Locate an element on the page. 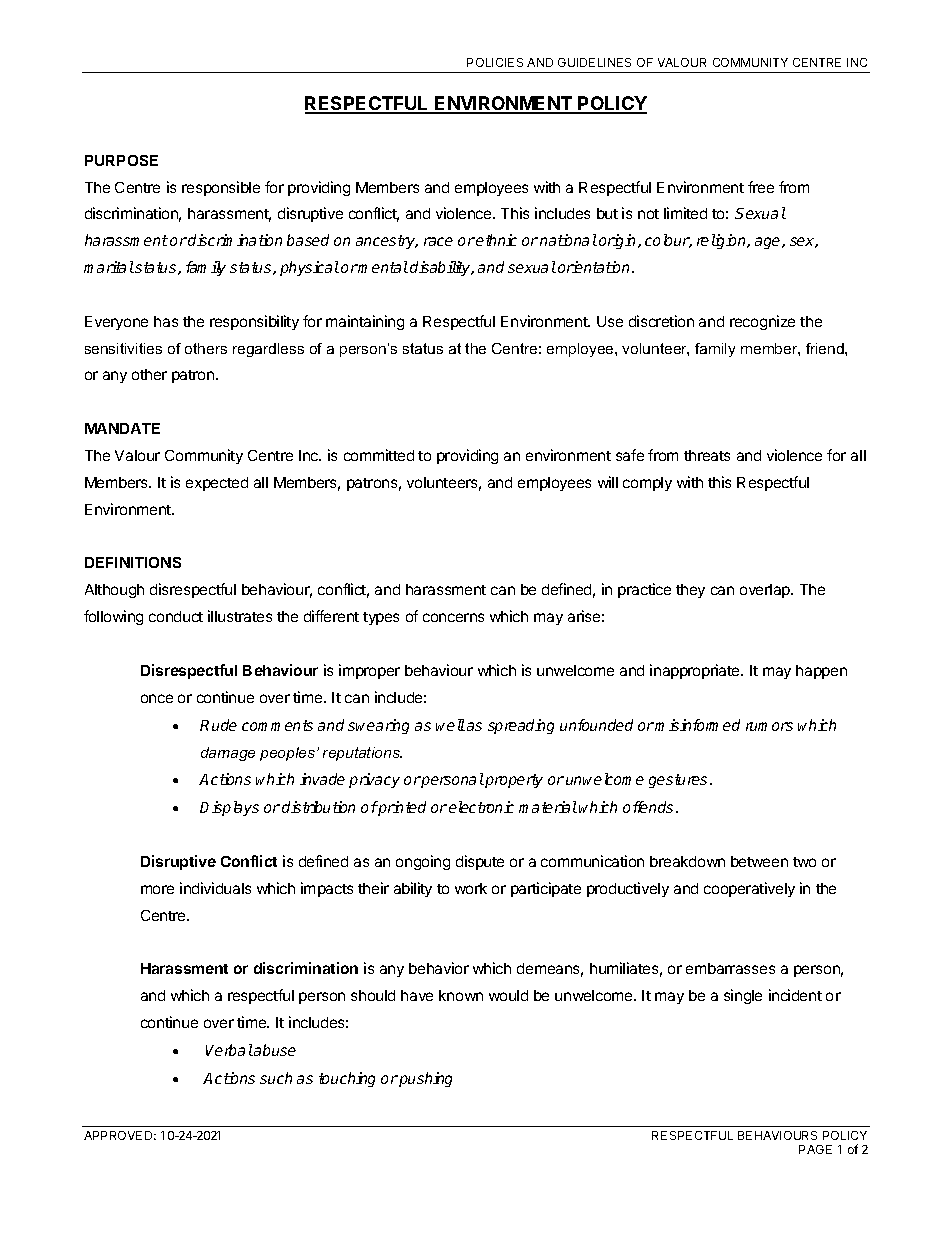 The height and width of the page is (1233, 952). free is located at coordinates (761, 187).
